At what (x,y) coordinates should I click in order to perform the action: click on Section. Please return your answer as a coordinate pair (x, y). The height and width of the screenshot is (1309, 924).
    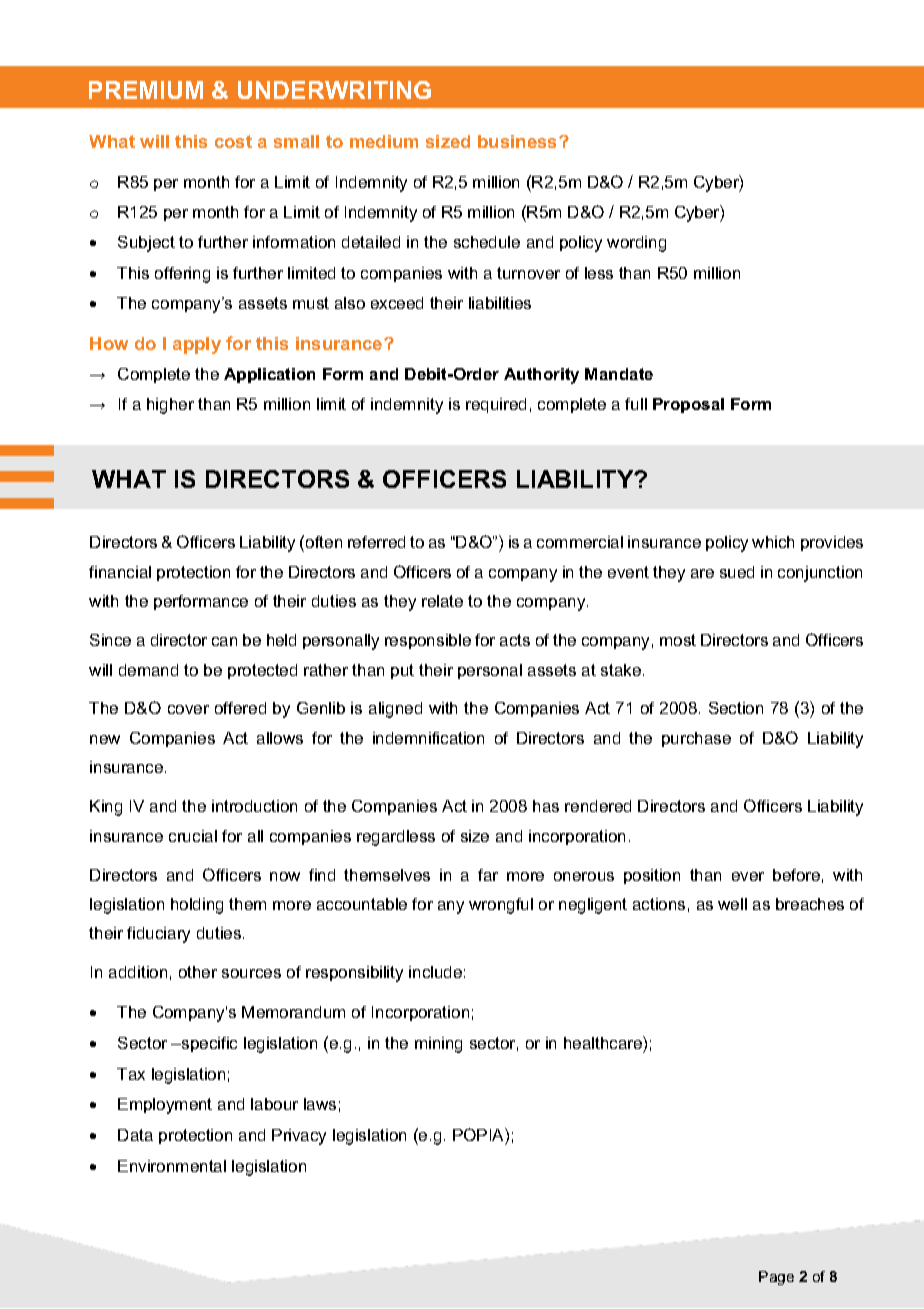
    Looking at the image, I should click on (736, 708).
